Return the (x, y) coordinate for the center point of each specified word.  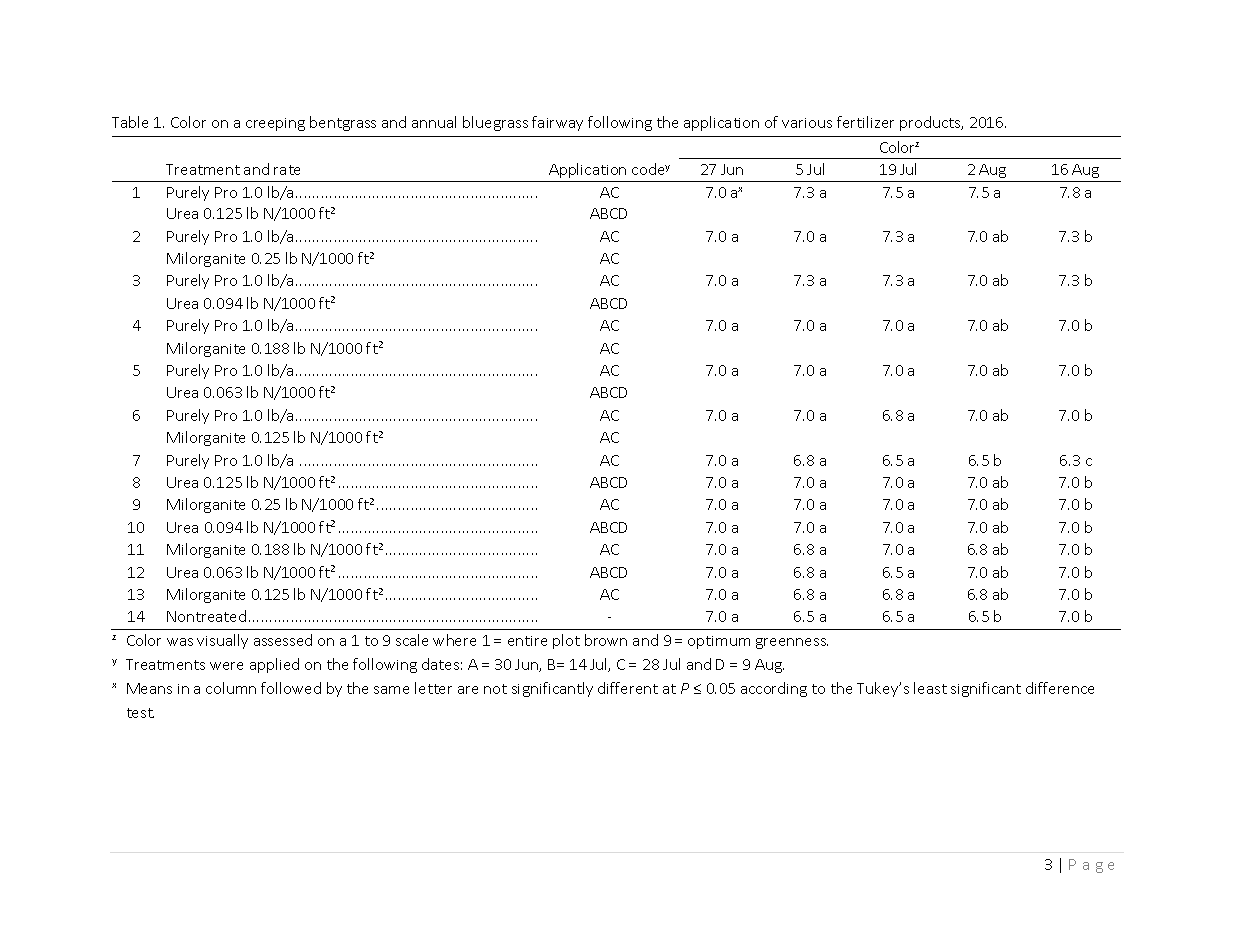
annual (434, 122)
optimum (719, 642)
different (628, 688)
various (807, 123)
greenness (792, 643)
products (931, 123)
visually (222, 641)
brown (606, 640)
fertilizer (865, 122)
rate (287, 170)
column (231, 688)
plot (566, 641)
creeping (275, 124)
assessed (283, 640)
